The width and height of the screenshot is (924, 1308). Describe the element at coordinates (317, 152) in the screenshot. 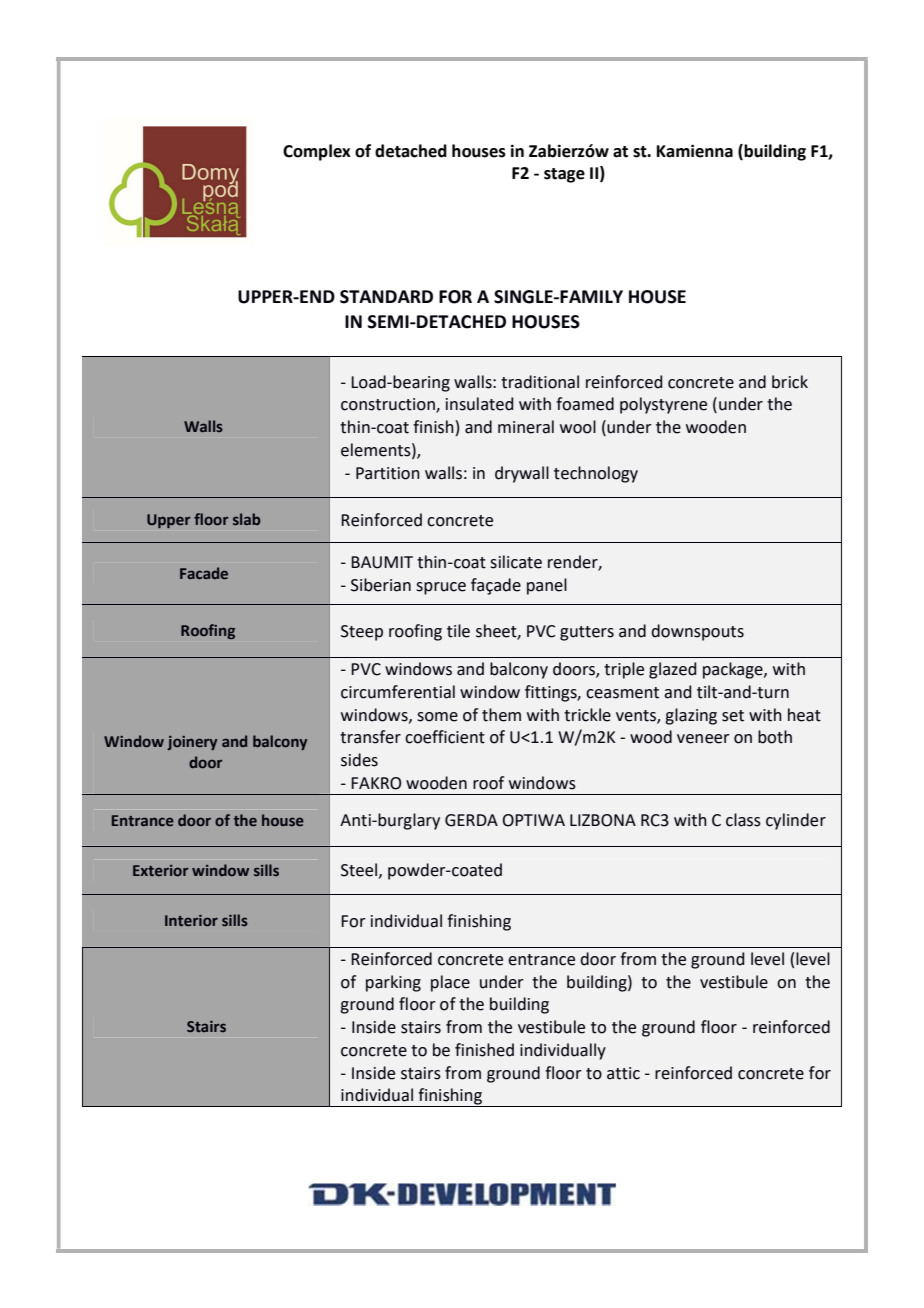

I see `Complex` at that location.
